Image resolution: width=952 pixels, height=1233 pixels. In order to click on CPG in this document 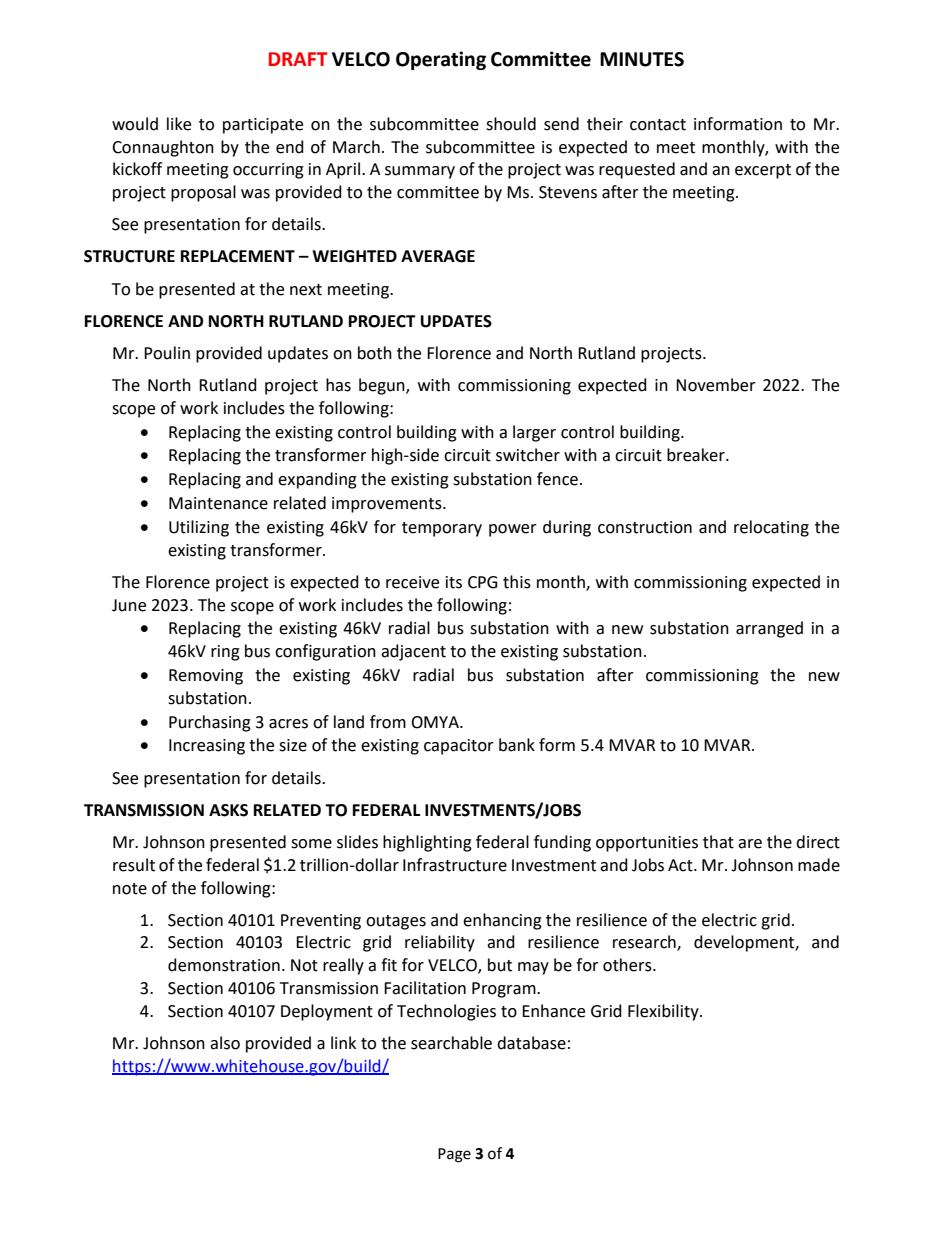, I will do `click(483, 582)`.
